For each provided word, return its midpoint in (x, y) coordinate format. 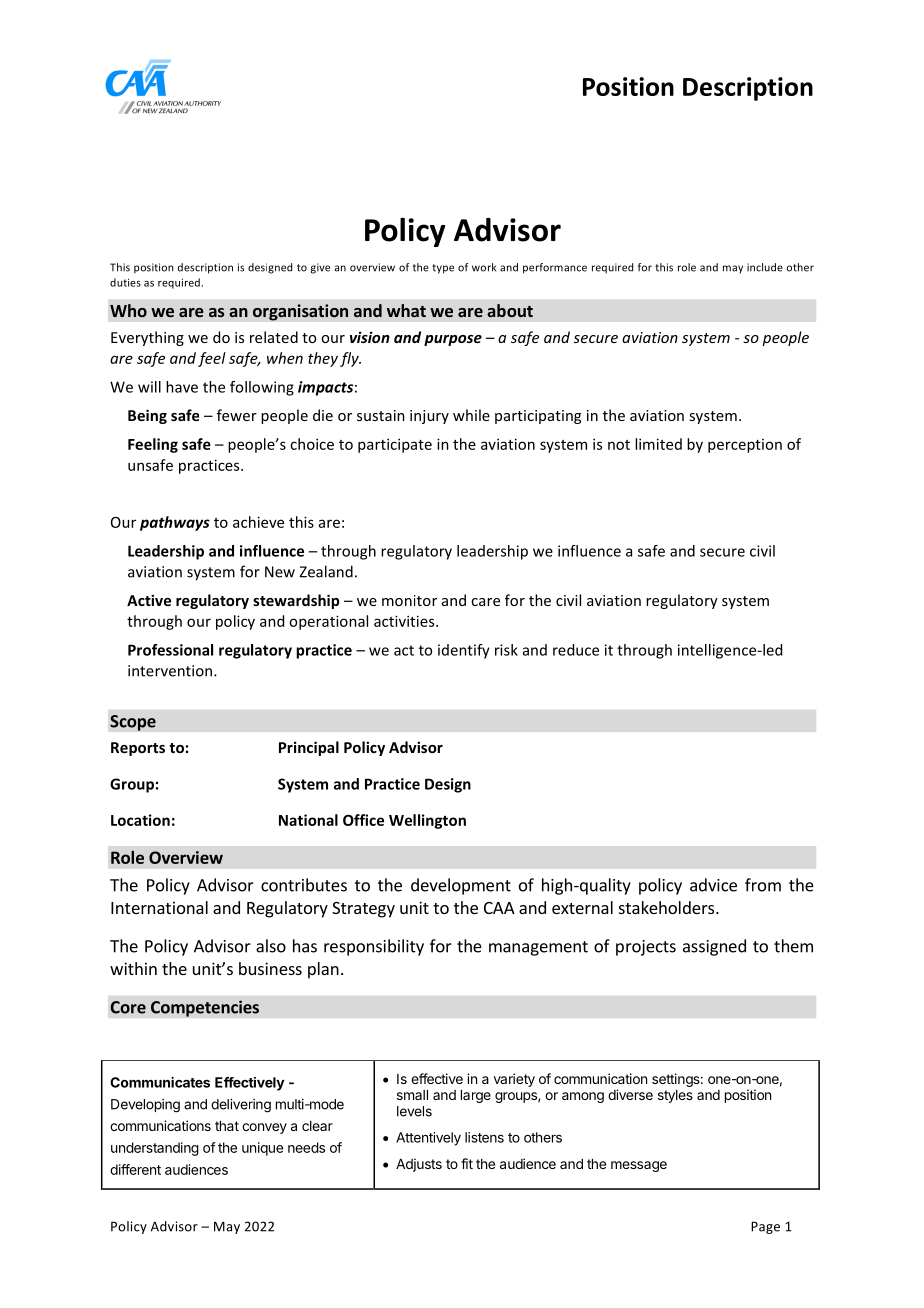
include (765, 267)
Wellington (427, 821)
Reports (138, 749)
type (443, 269)
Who (128, 310)
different (135, 1169)
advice (713, 885)
